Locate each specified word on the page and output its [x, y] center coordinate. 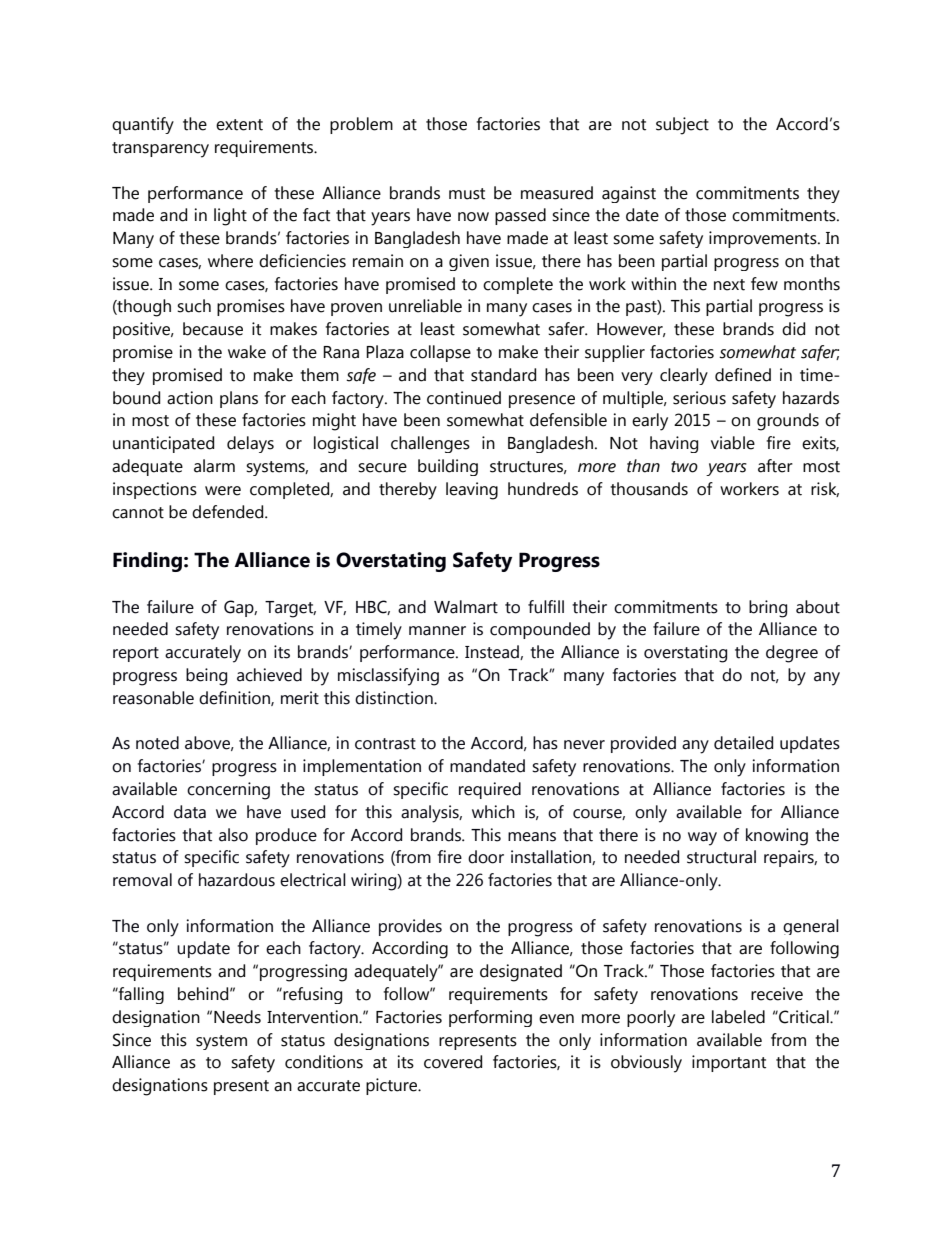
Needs [237, 1017]
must [467, 194]
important [729, 1063]
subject [682, 126]
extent [239, 125]
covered [453, 1062]
